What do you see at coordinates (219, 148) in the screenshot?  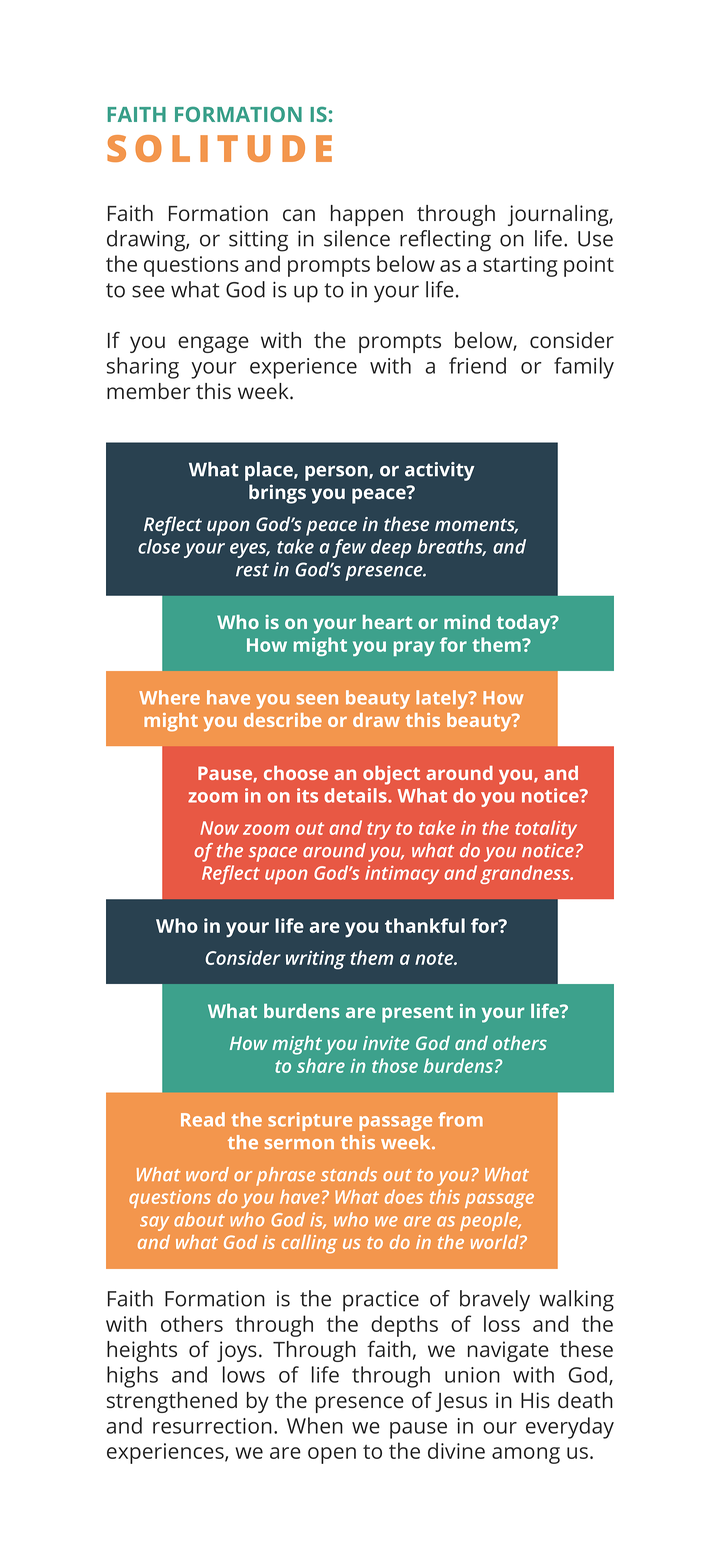 I see `SOLITUDE` at bounding box center [219, 148].
